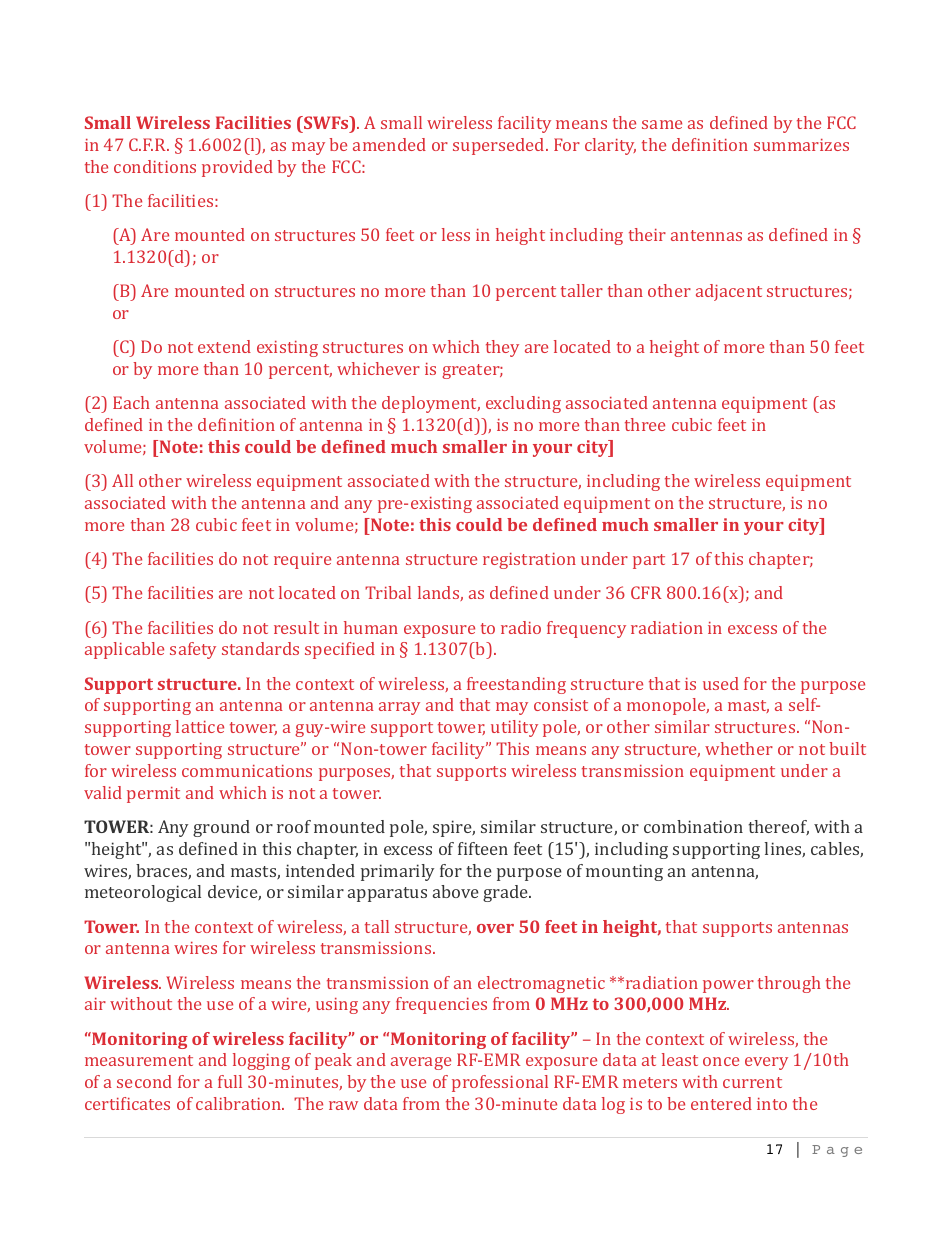 The image size is (952, 1233). Describe the element at coordinates (131, 402) in the image. I see `Each` at that location.
